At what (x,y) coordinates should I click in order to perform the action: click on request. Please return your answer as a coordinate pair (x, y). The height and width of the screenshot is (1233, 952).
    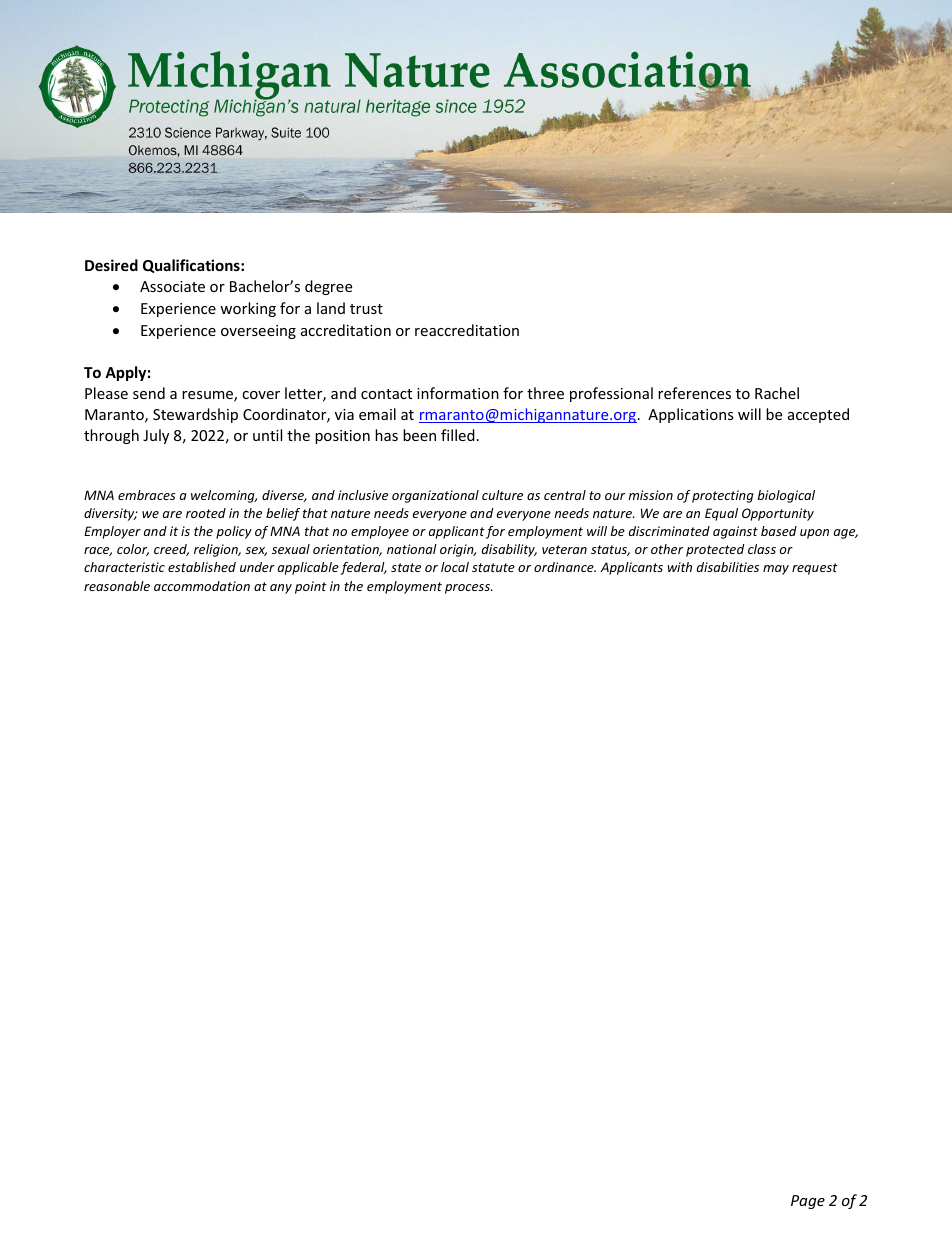
    Looking at the image, I should click on (815, 569).
